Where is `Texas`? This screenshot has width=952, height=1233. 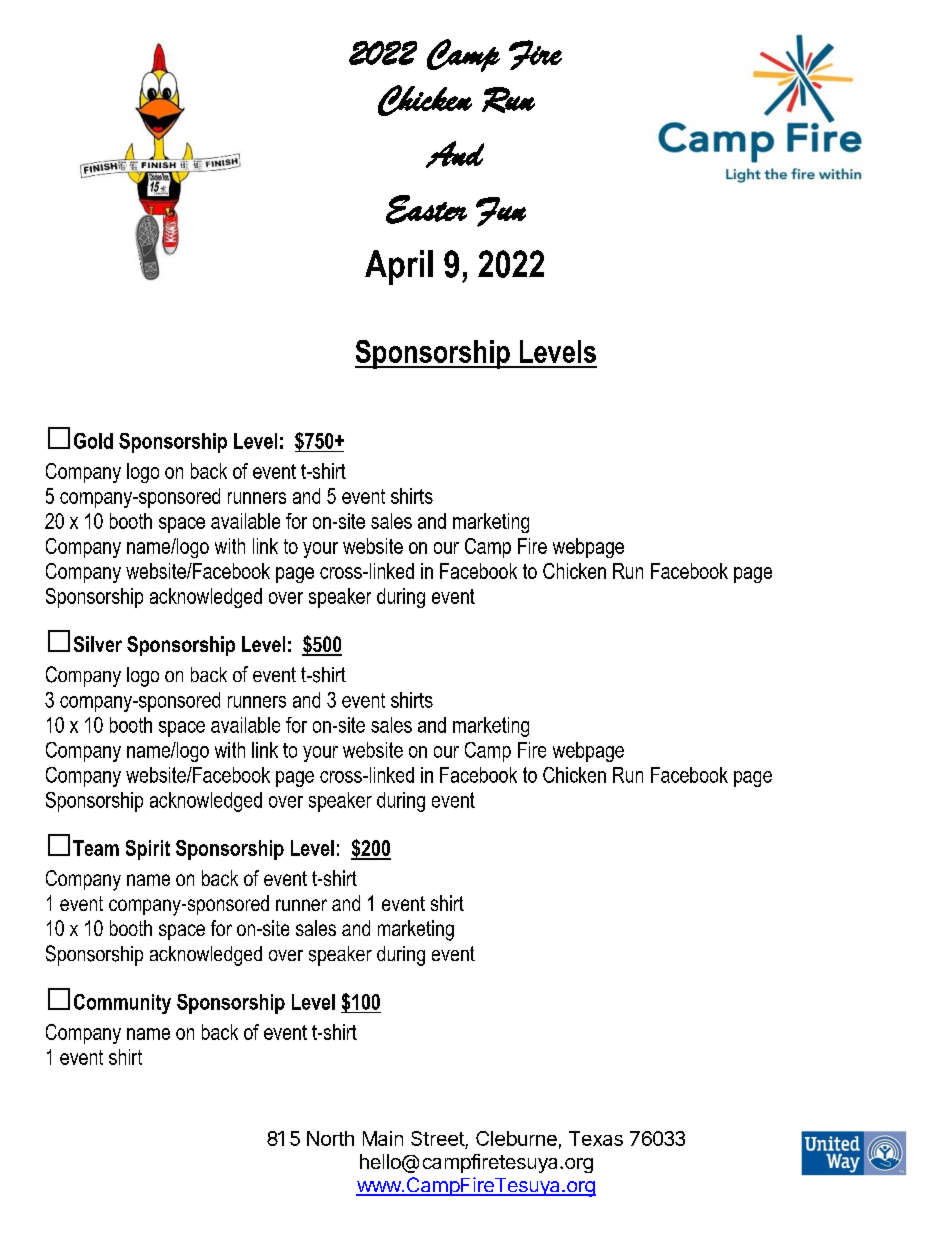 Texas is located at coordinates (596, 1138).
